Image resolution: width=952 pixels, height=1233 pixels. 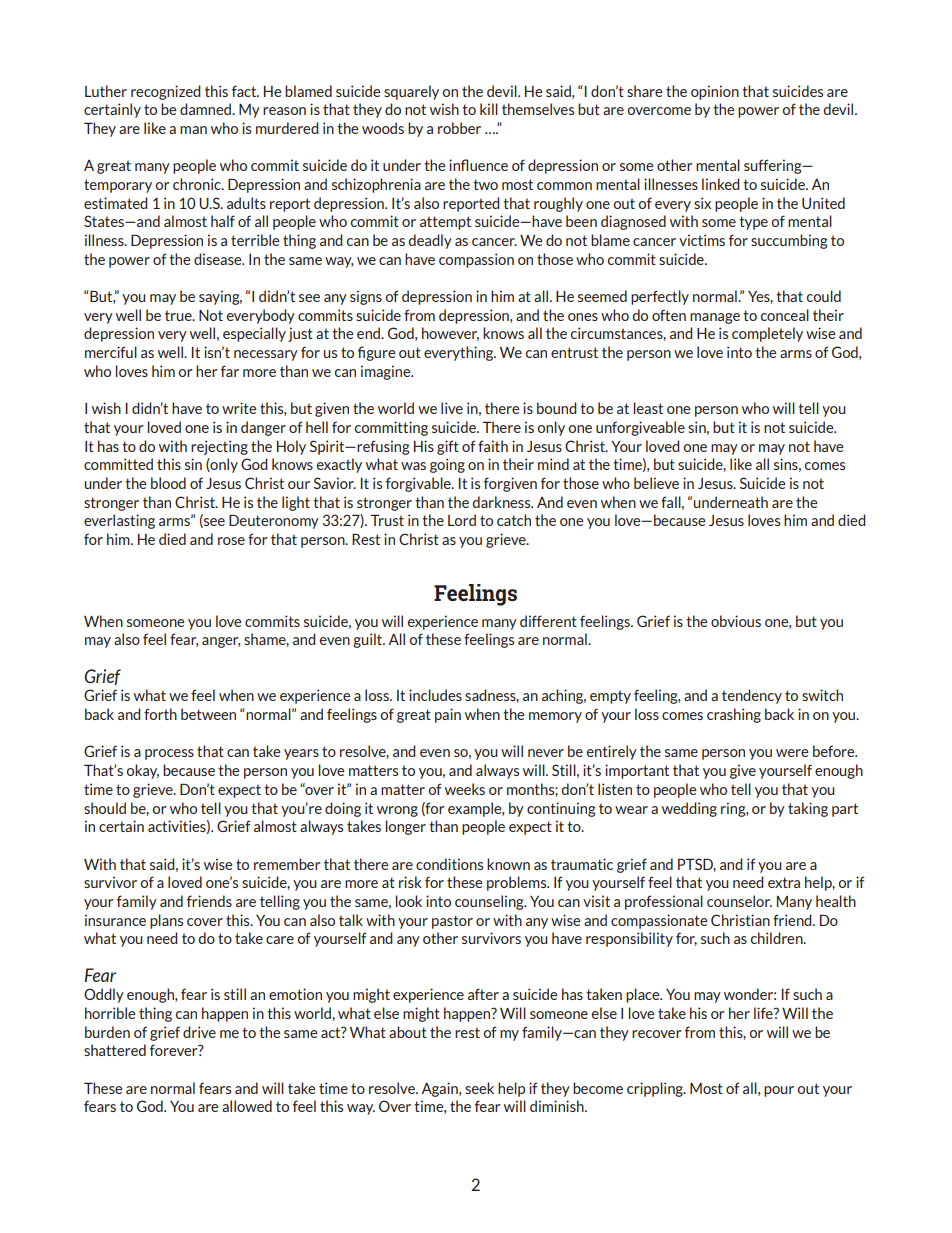 What do you see at coordinates (548, 621) in the screenshot?
I see `different` at bounding box center [548, 621].
